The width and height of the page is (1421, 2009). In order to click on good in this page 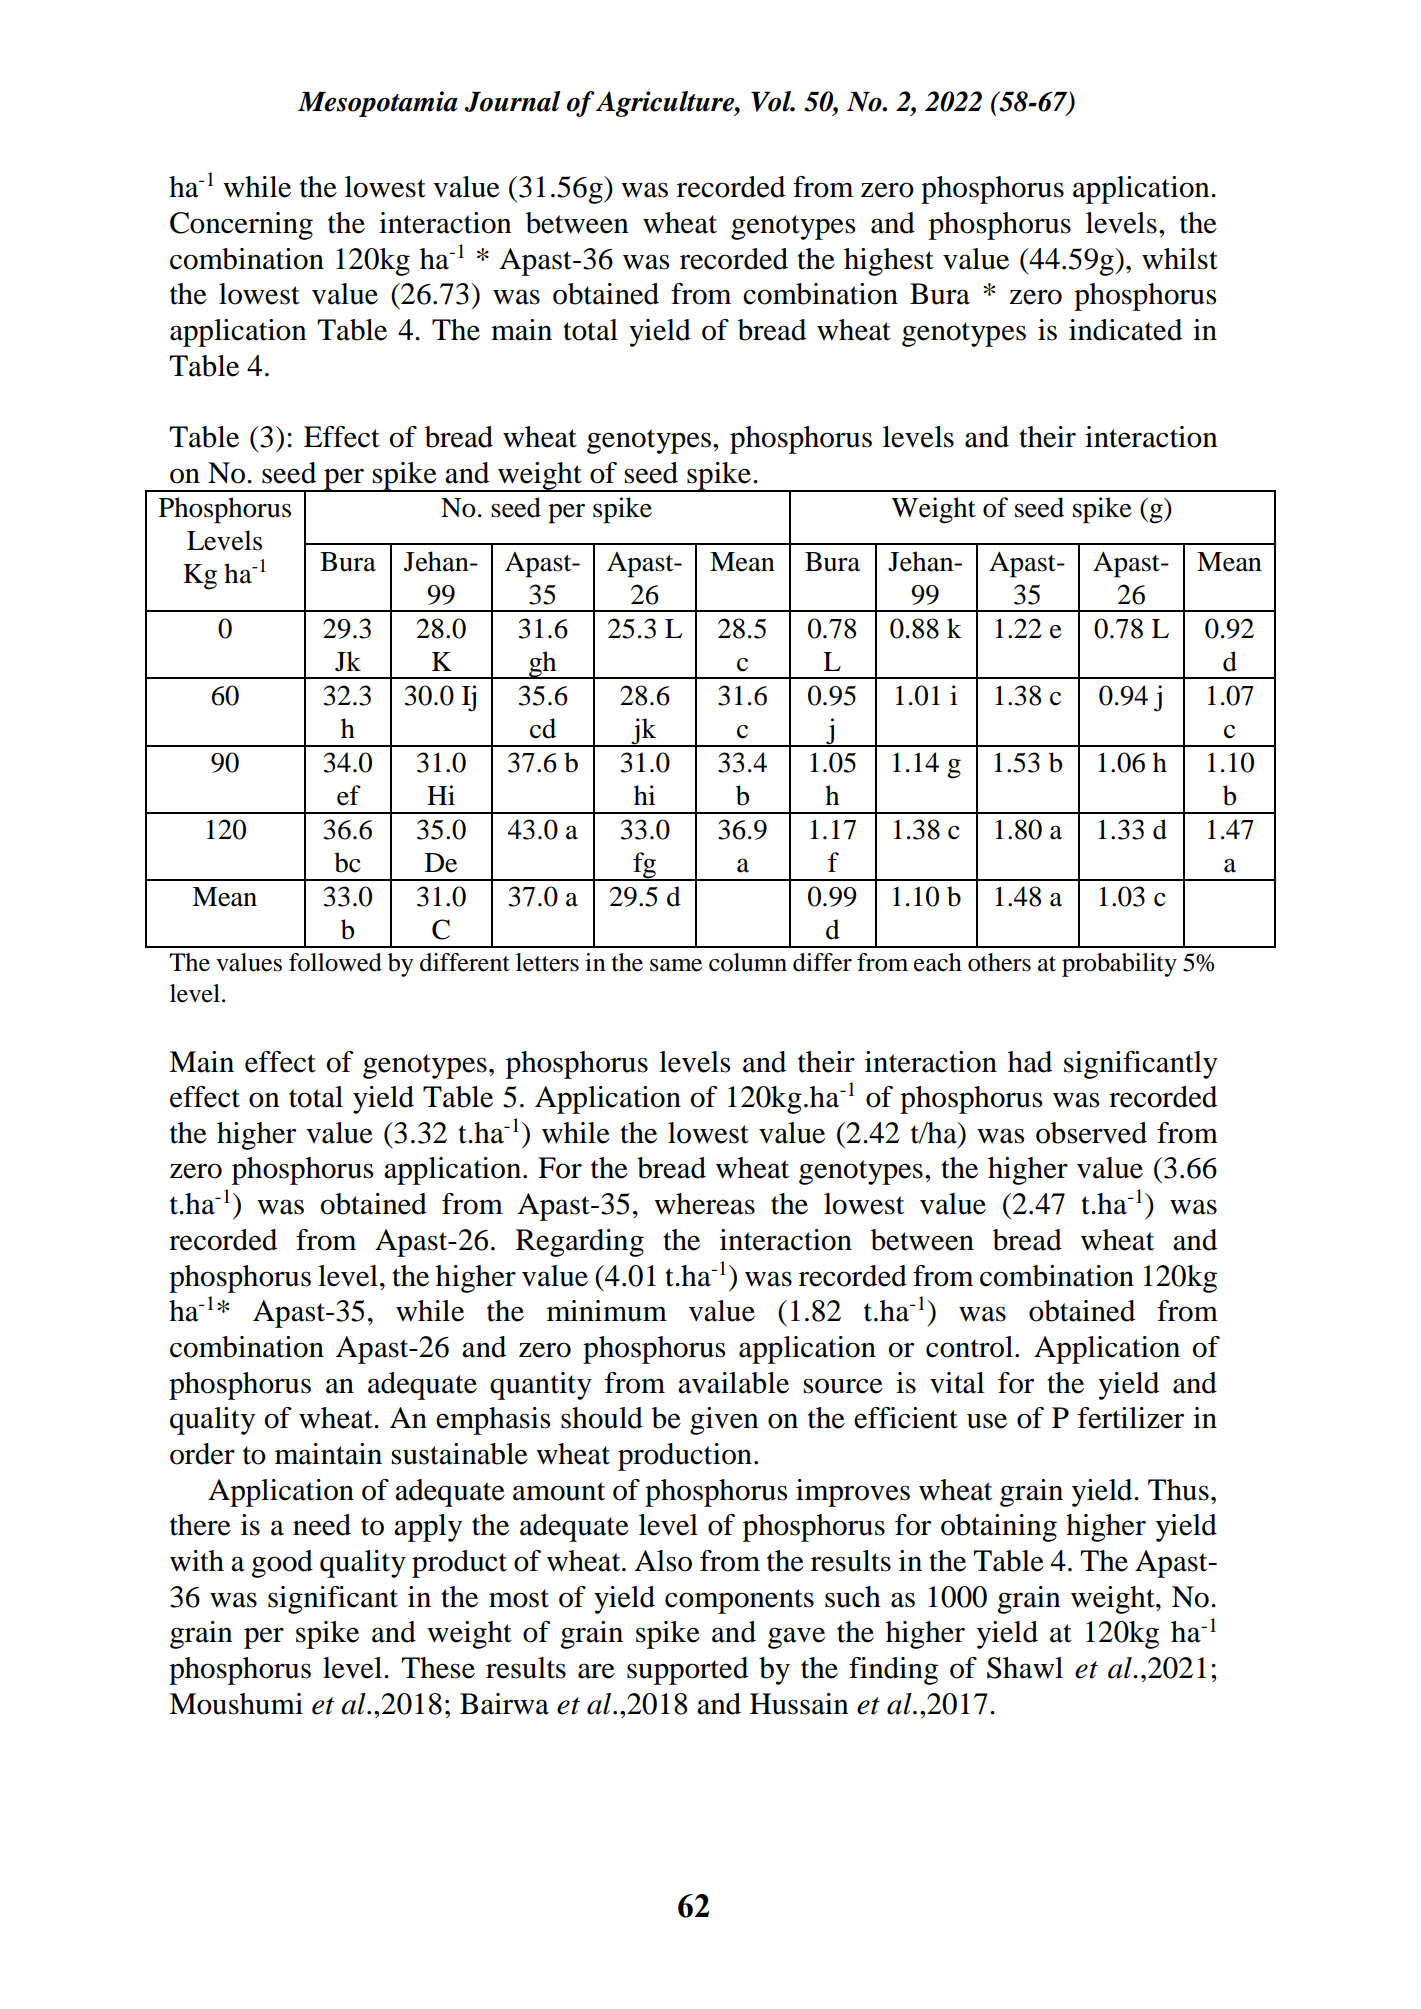, I will do `click(282, 1564)`.
